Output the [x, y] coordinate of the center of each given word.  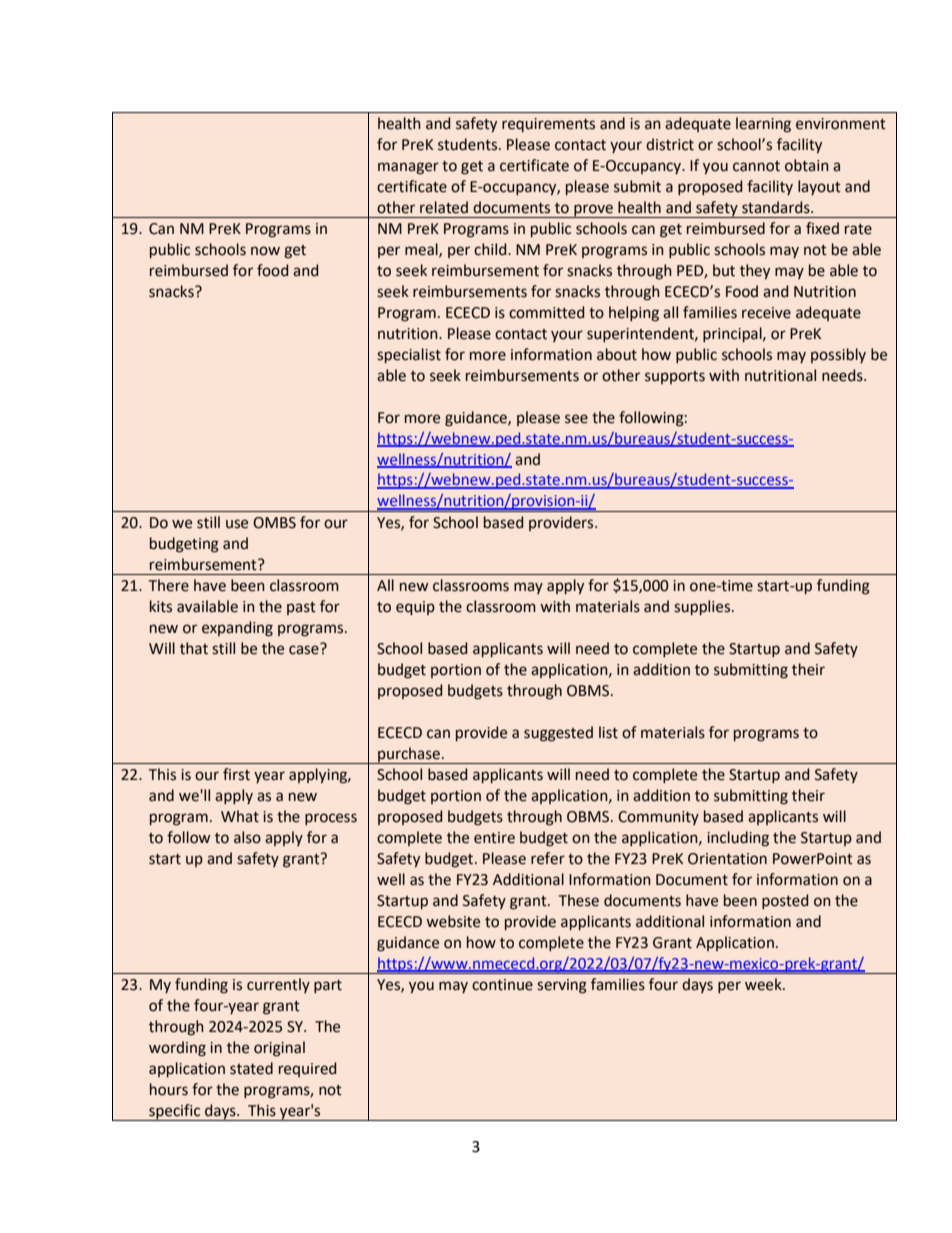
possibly [838, 355]
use [237, 524]
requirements [548, 125]
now [265, 251]
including [738, 839]
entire [494, 838]
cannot [756, 166]
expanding [237, 629]
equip [415, 608]
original [279, 1049]
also [247, 837]
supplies [703, 607]
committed [546, 312]
